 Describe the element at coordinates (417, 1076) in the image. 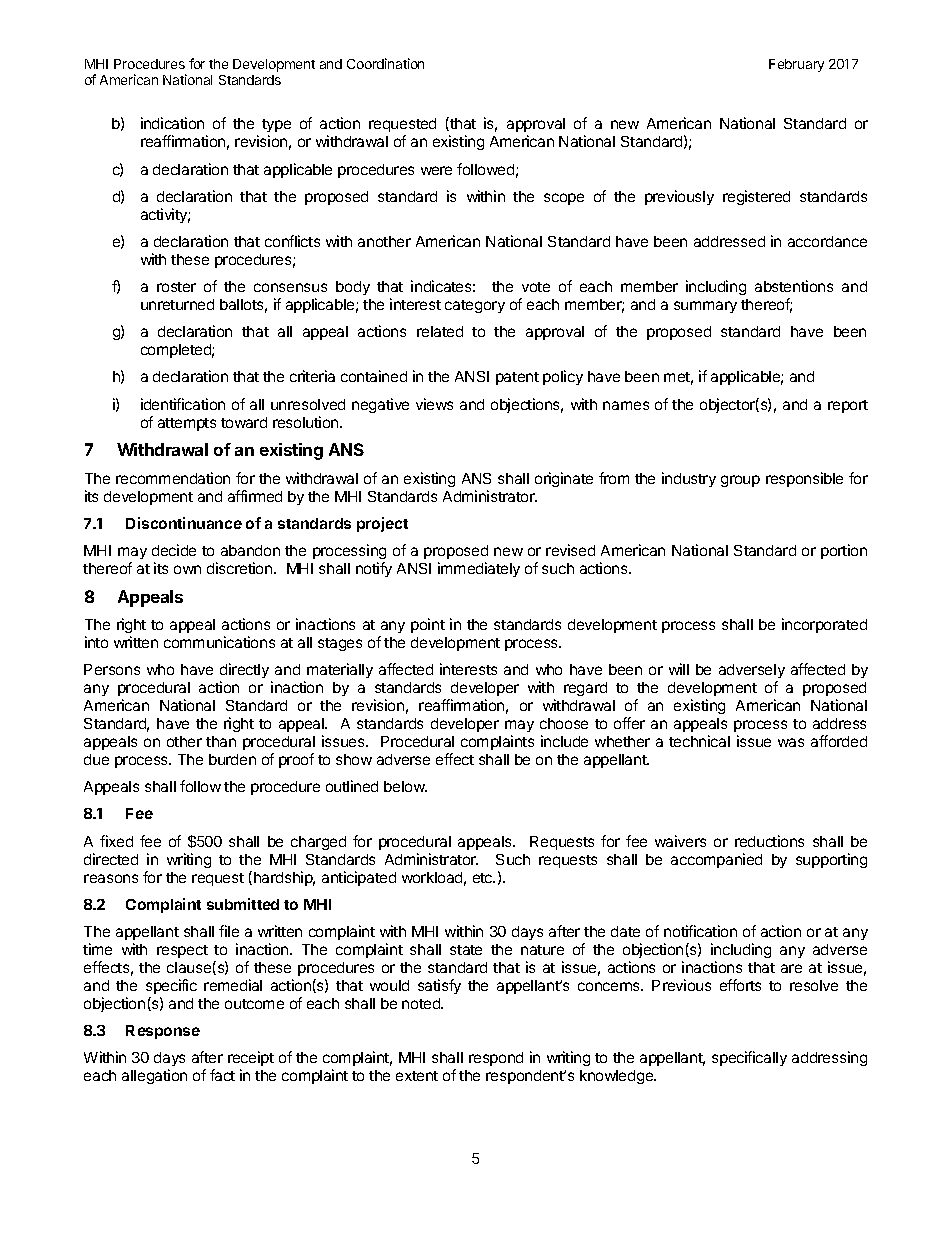

I see `extent` at that location.
